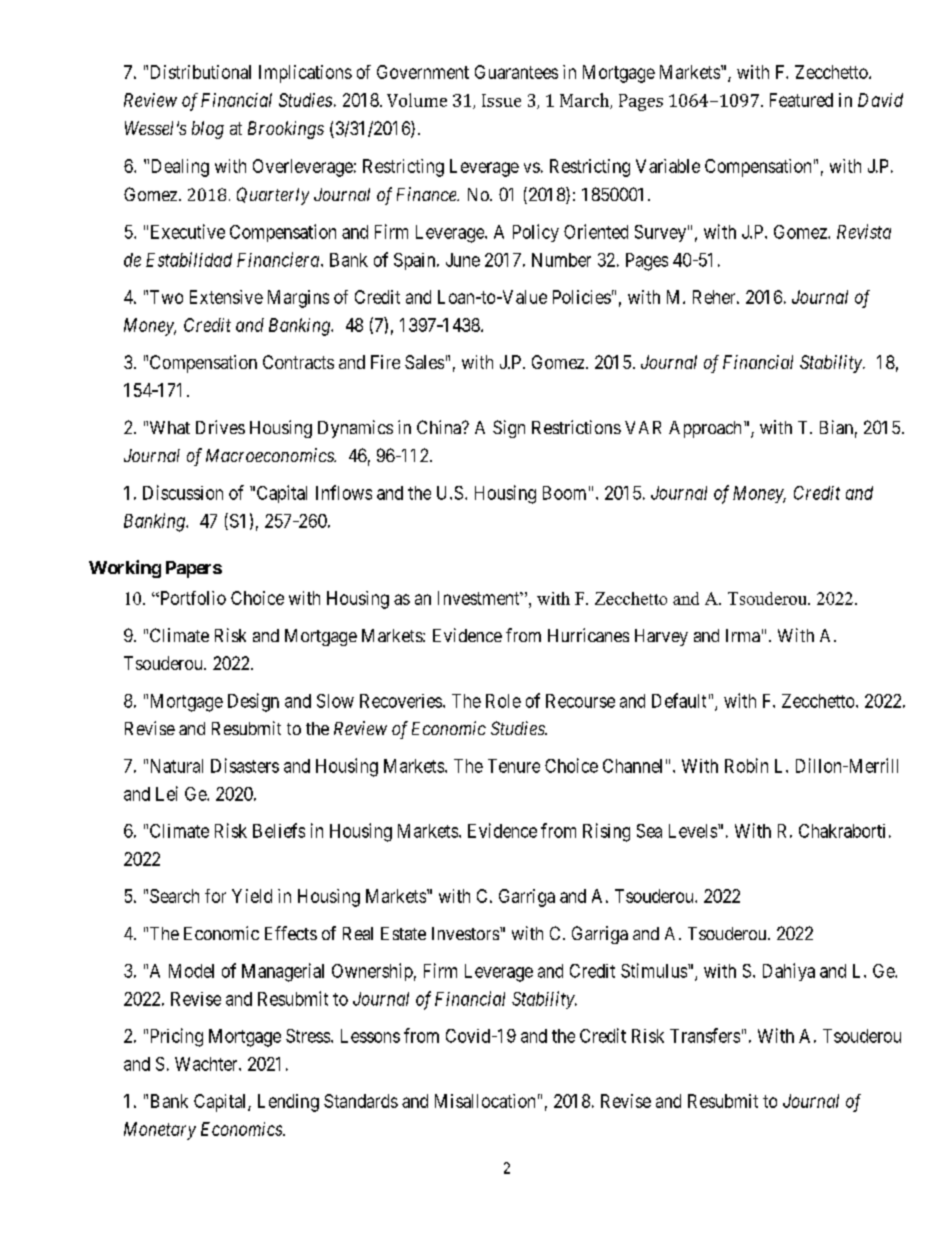 The height and width of the screenshot is (1233, 952). What do you see at coordinates (746, 765) in the screenshot?
I see `Robin` at bounding box center [746, 765].
